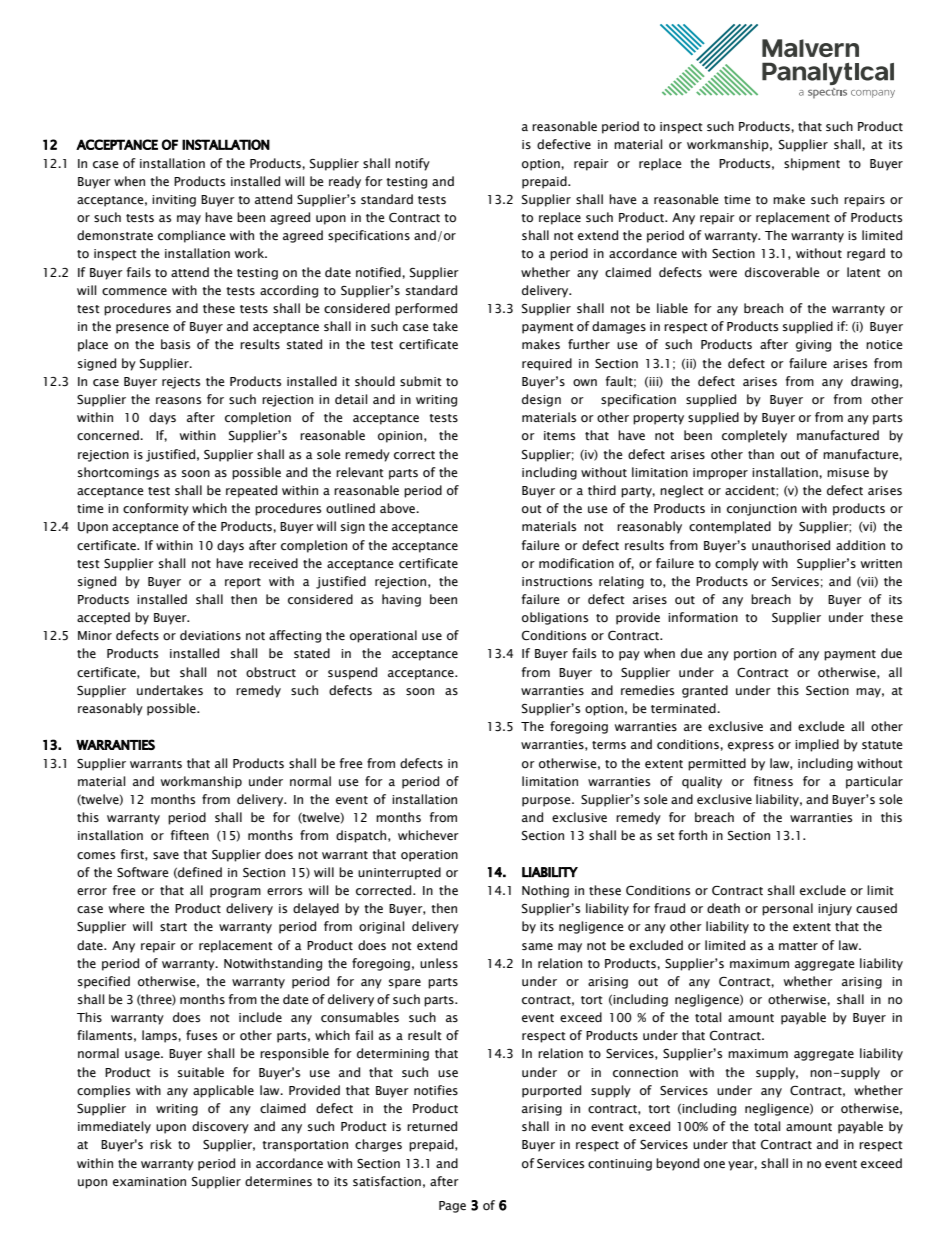  Describe the element at coordinates (452, 1207) in the page. I see `Page` at that location.
